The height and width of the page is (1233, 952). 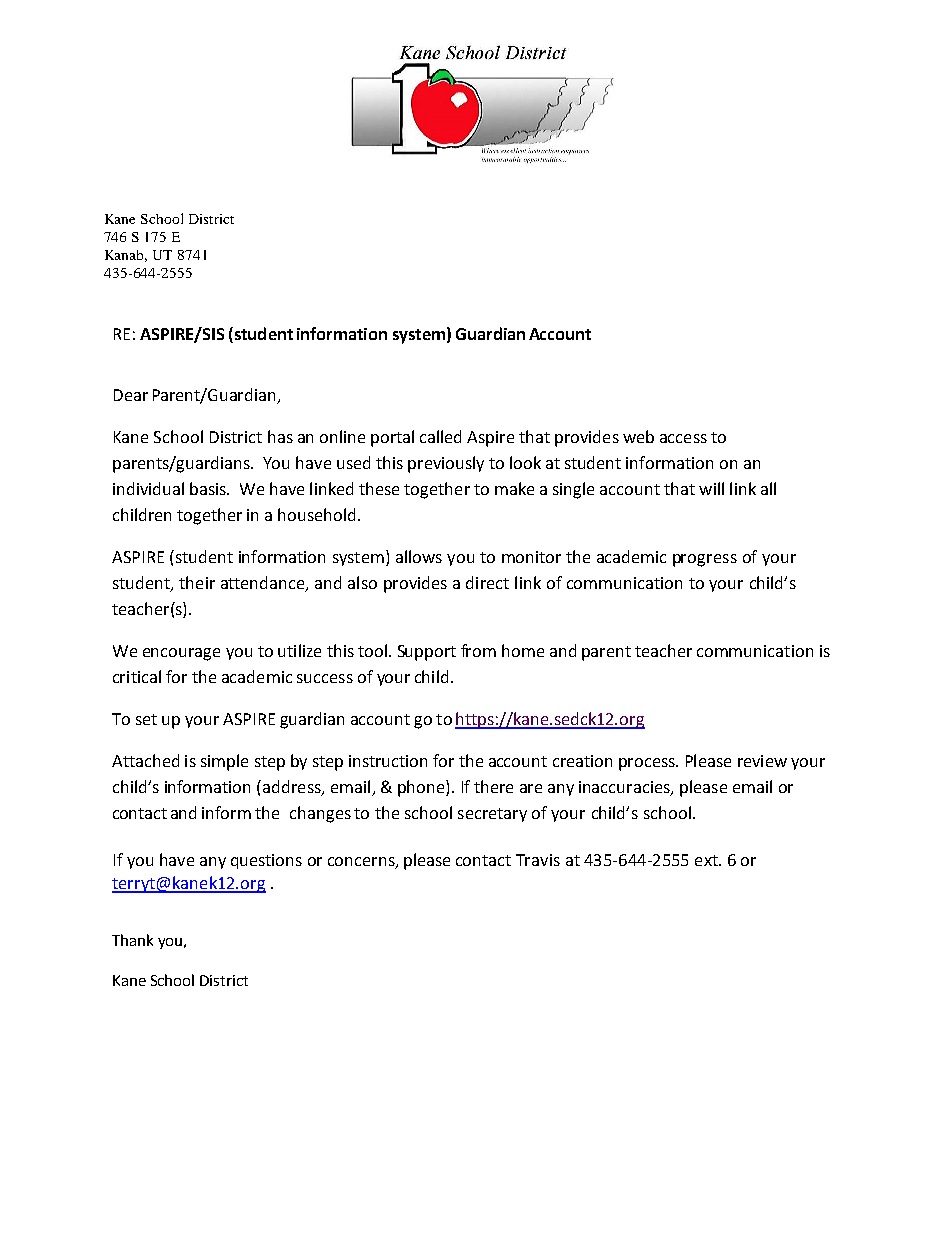 I want to click on called, so click(x=440, y=436).
